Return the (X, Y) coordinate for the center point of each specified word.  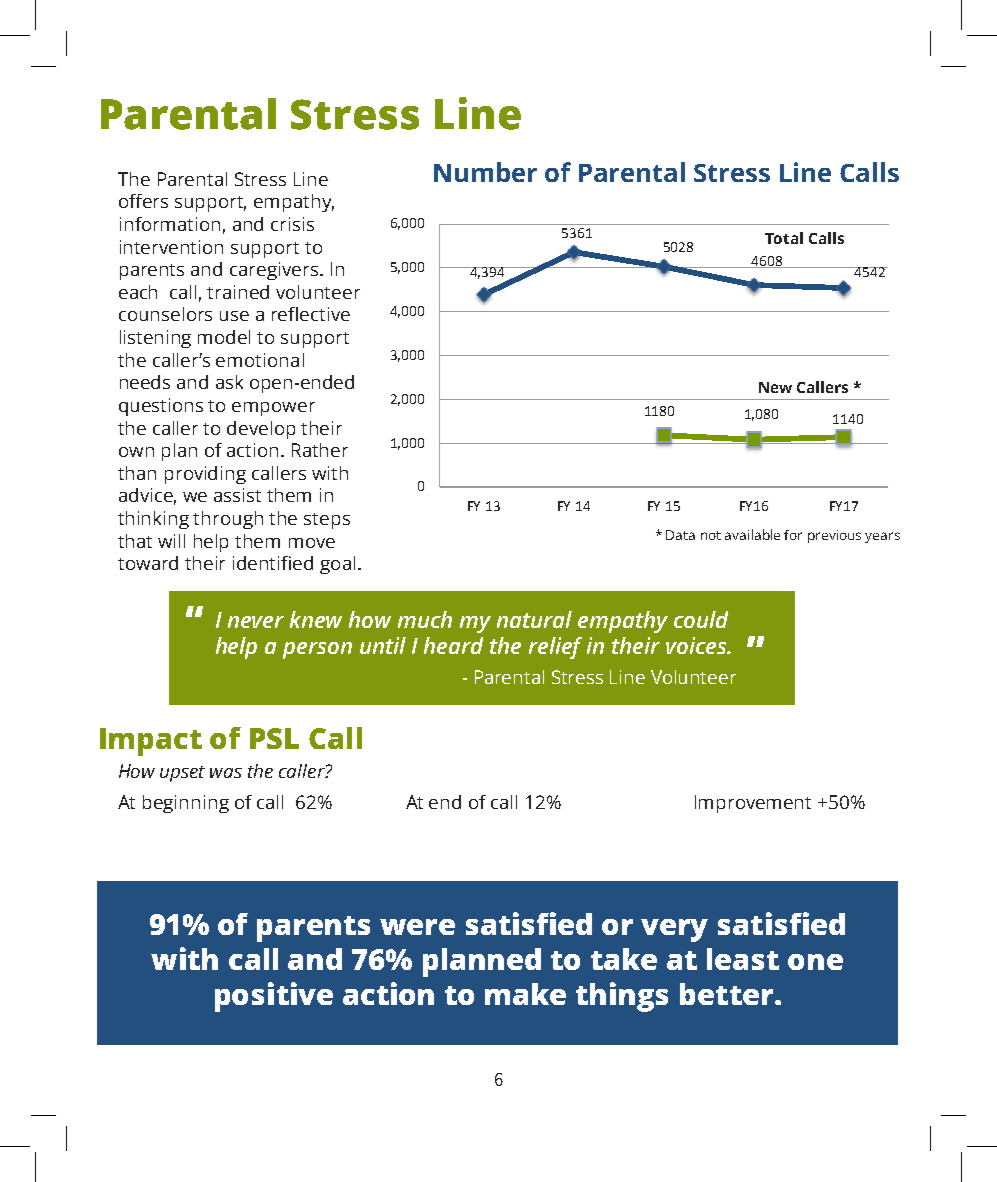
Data (680, 535)
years (882, 537)
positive (274, 997)
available (752, 534)
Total (784, 238)
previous (834, 536)
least (743, 959)
